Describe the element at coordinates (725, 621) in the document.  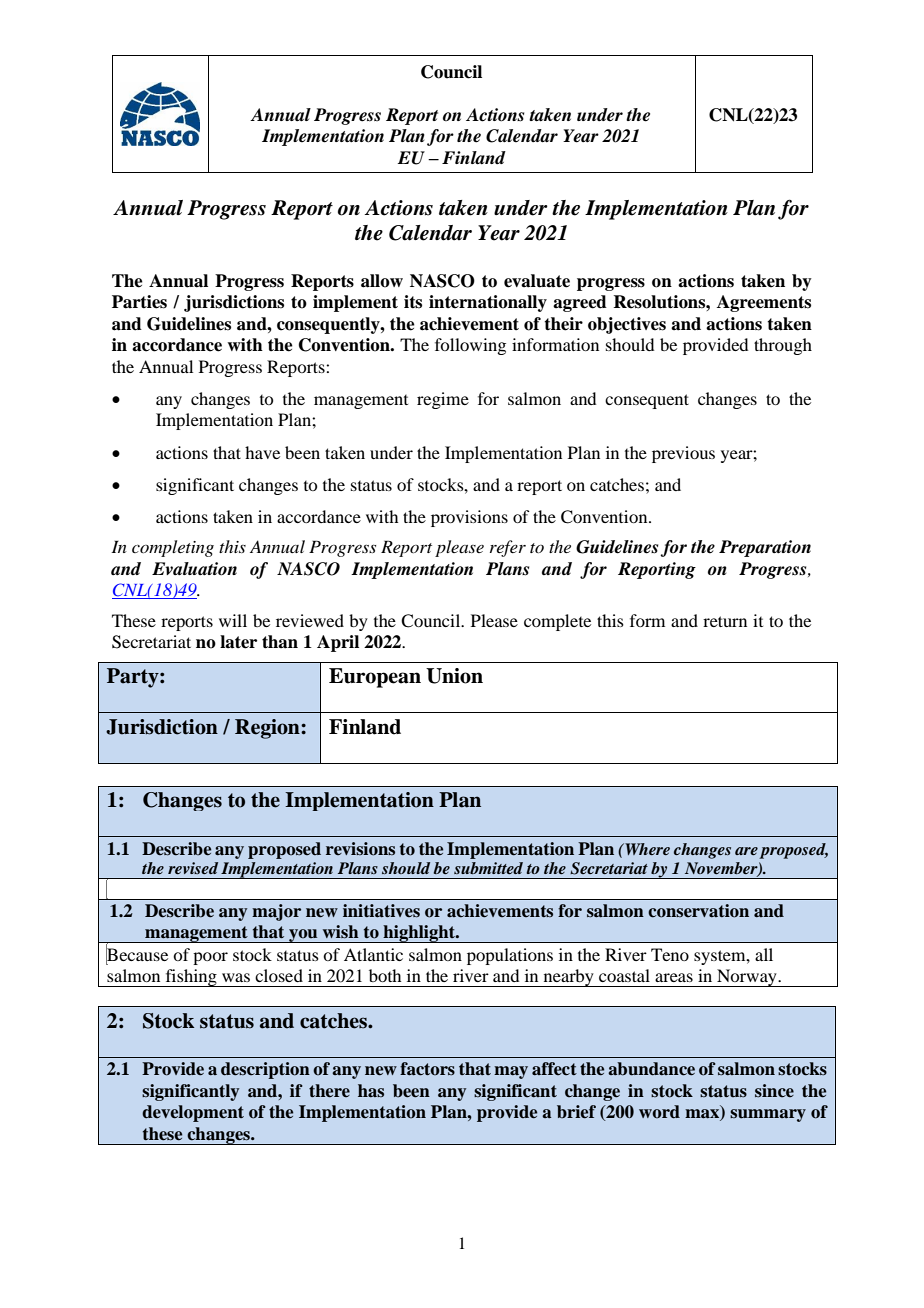
I see `return` at that location.
